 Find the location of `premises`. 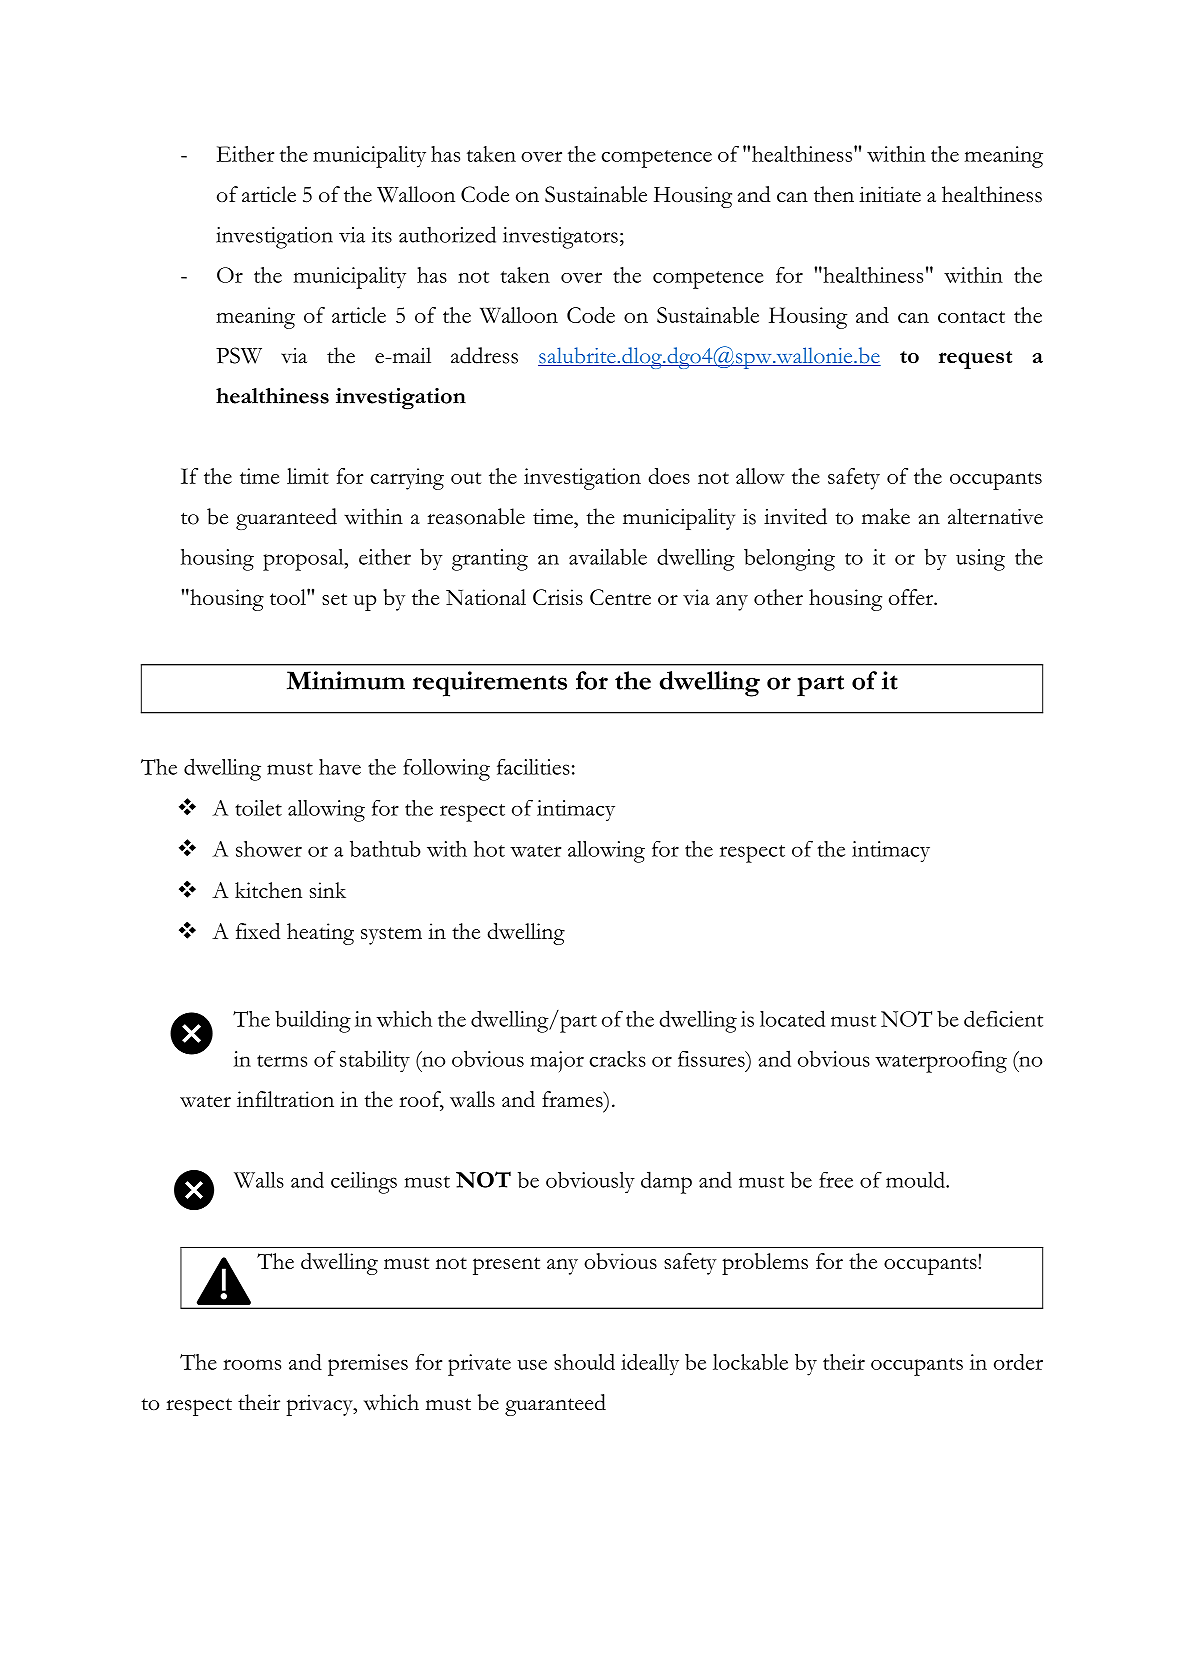

premises is located at coordinates (368, 1365).
